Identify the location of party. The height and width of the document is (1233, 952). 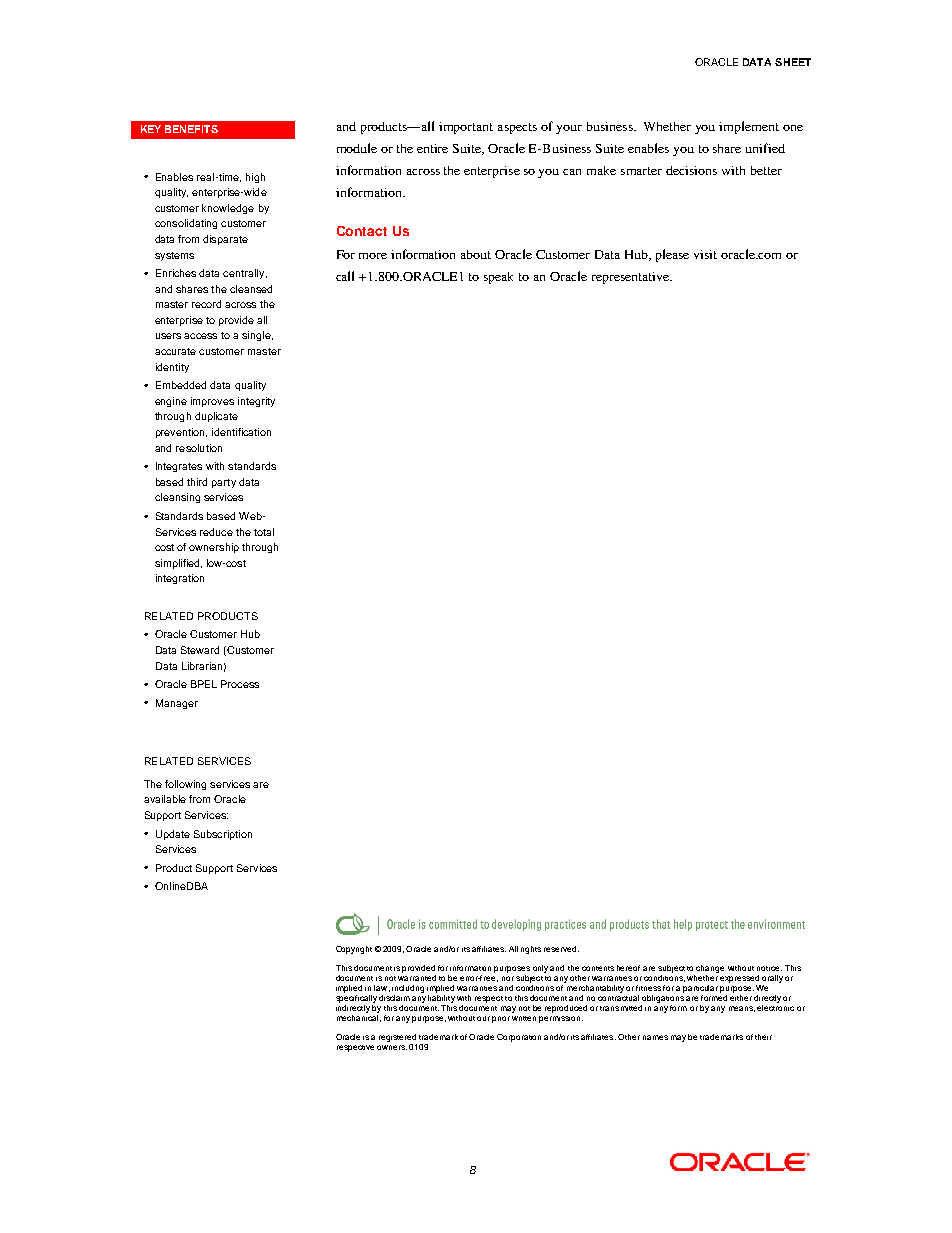
(224, 483).
